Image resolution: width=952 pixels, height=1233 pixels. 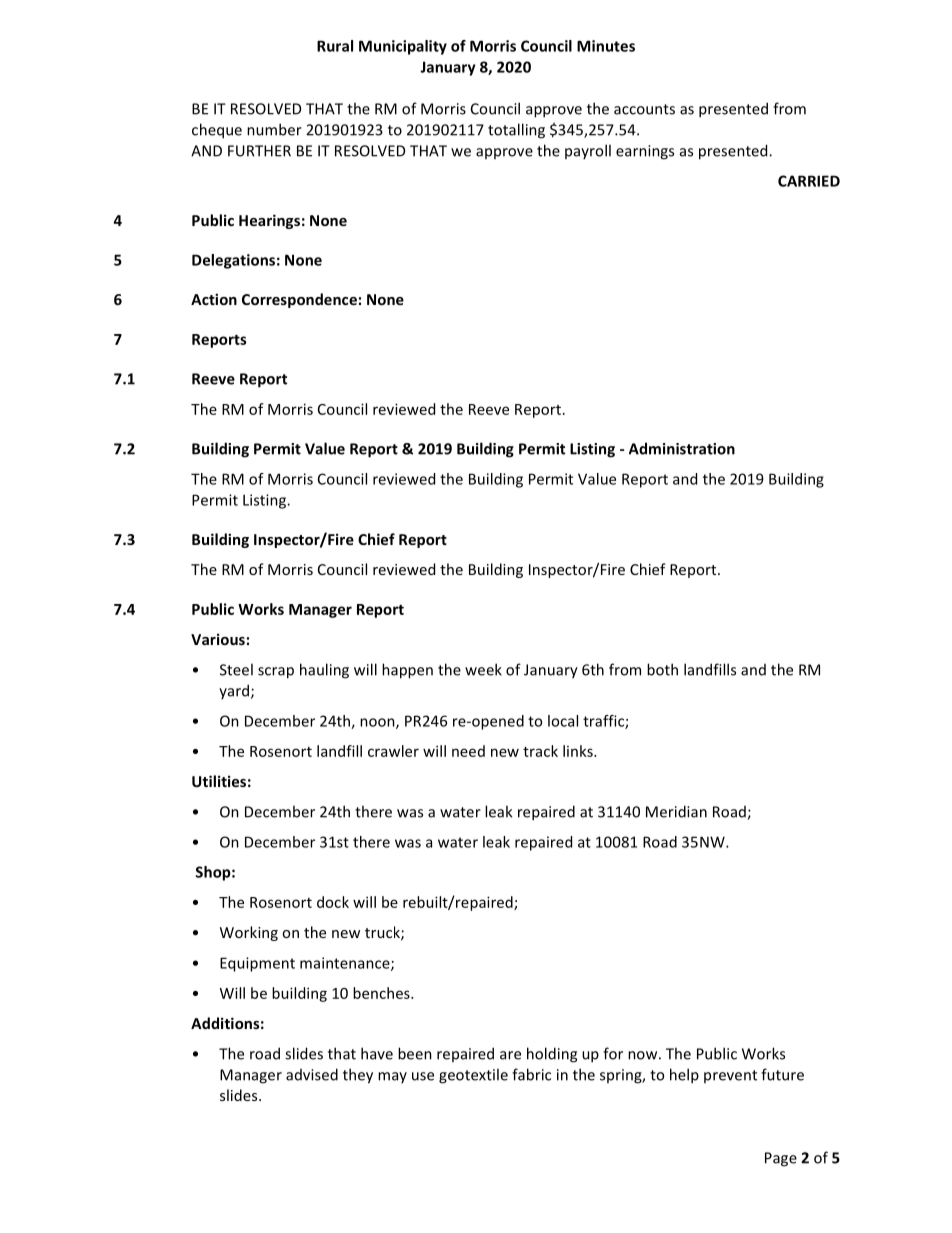 I want to click on Meridian, so click(x=676, y=811).
